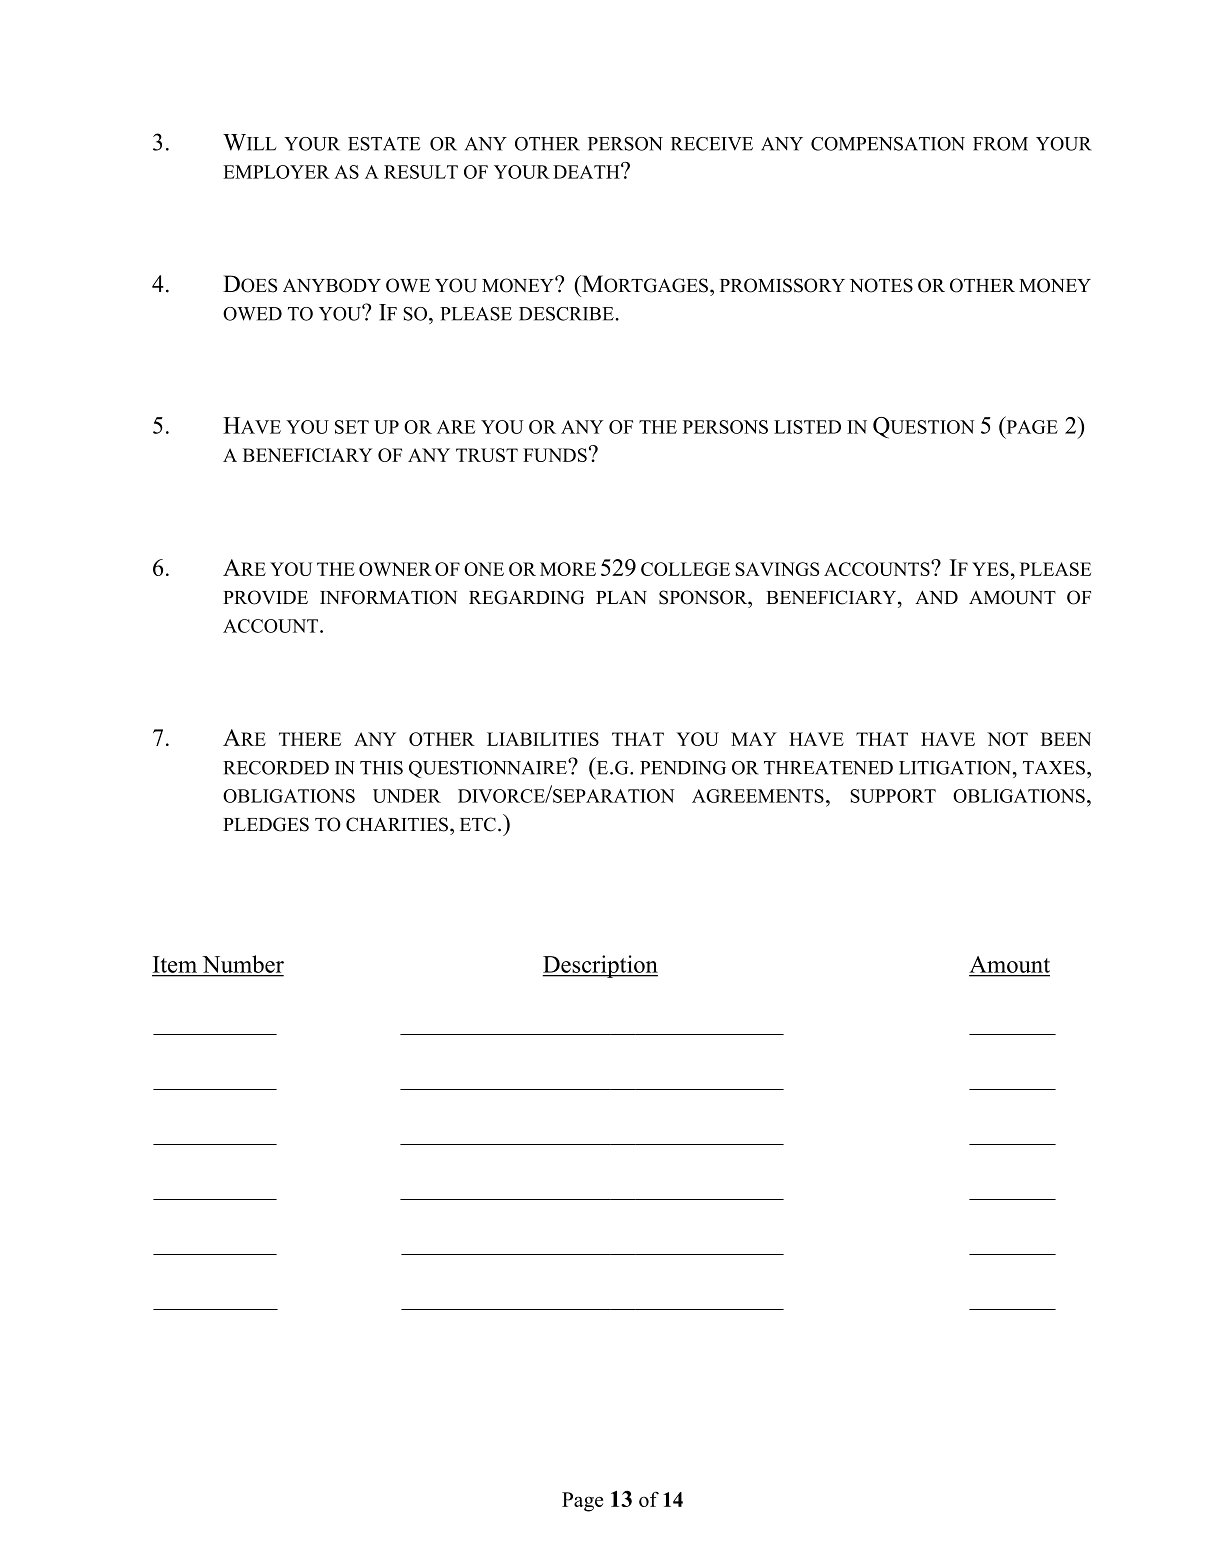 The image size is (1208, 1563). Describe the element at coordinates (395, 569) in the image. I see `OWNER` at that location.
